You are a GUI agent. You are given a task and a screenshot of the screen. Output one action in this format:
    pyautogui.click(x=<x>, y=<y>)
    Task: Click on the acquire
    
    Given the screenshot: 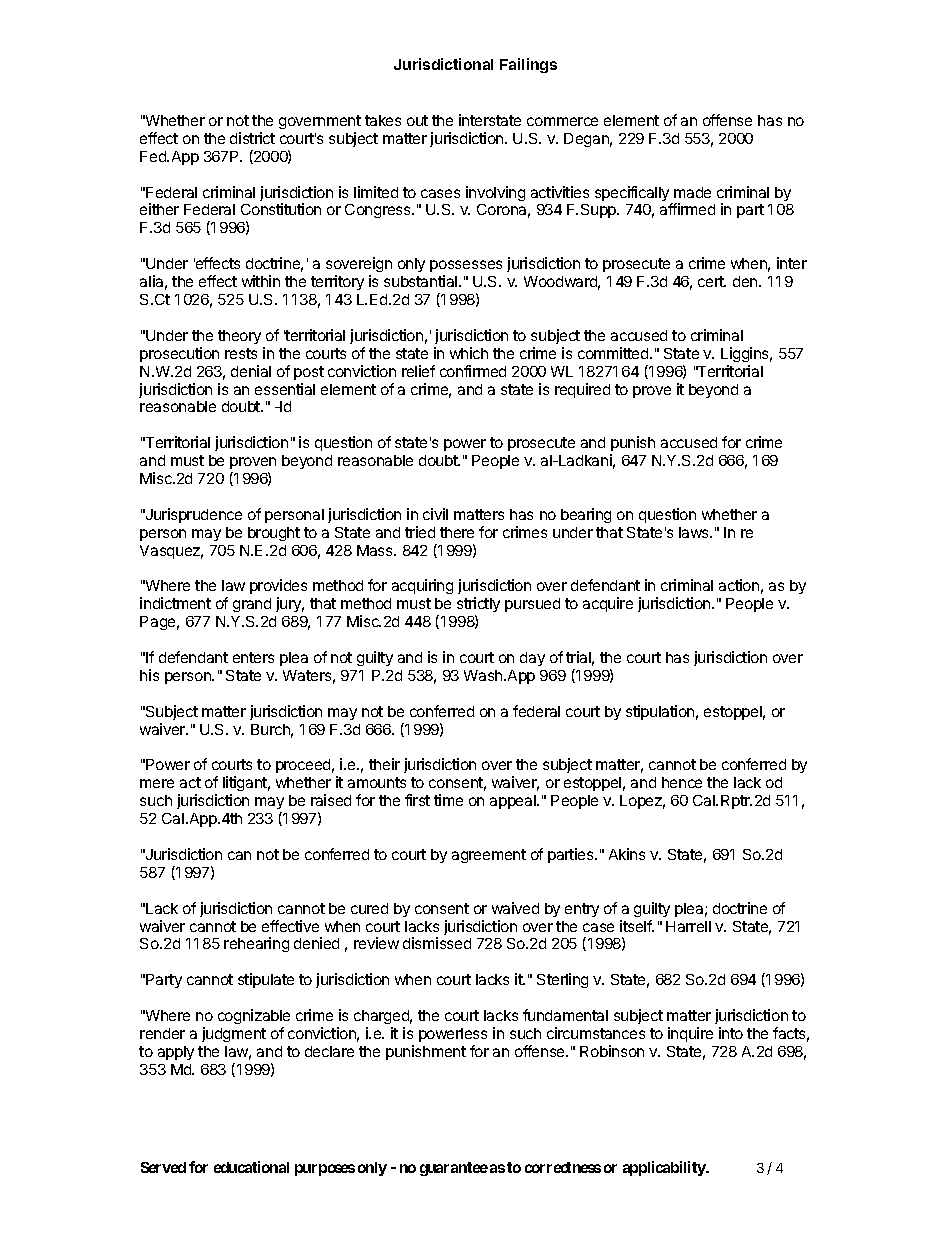 What is the action you would take?
    pyautogui.click(x=608, y=604)
